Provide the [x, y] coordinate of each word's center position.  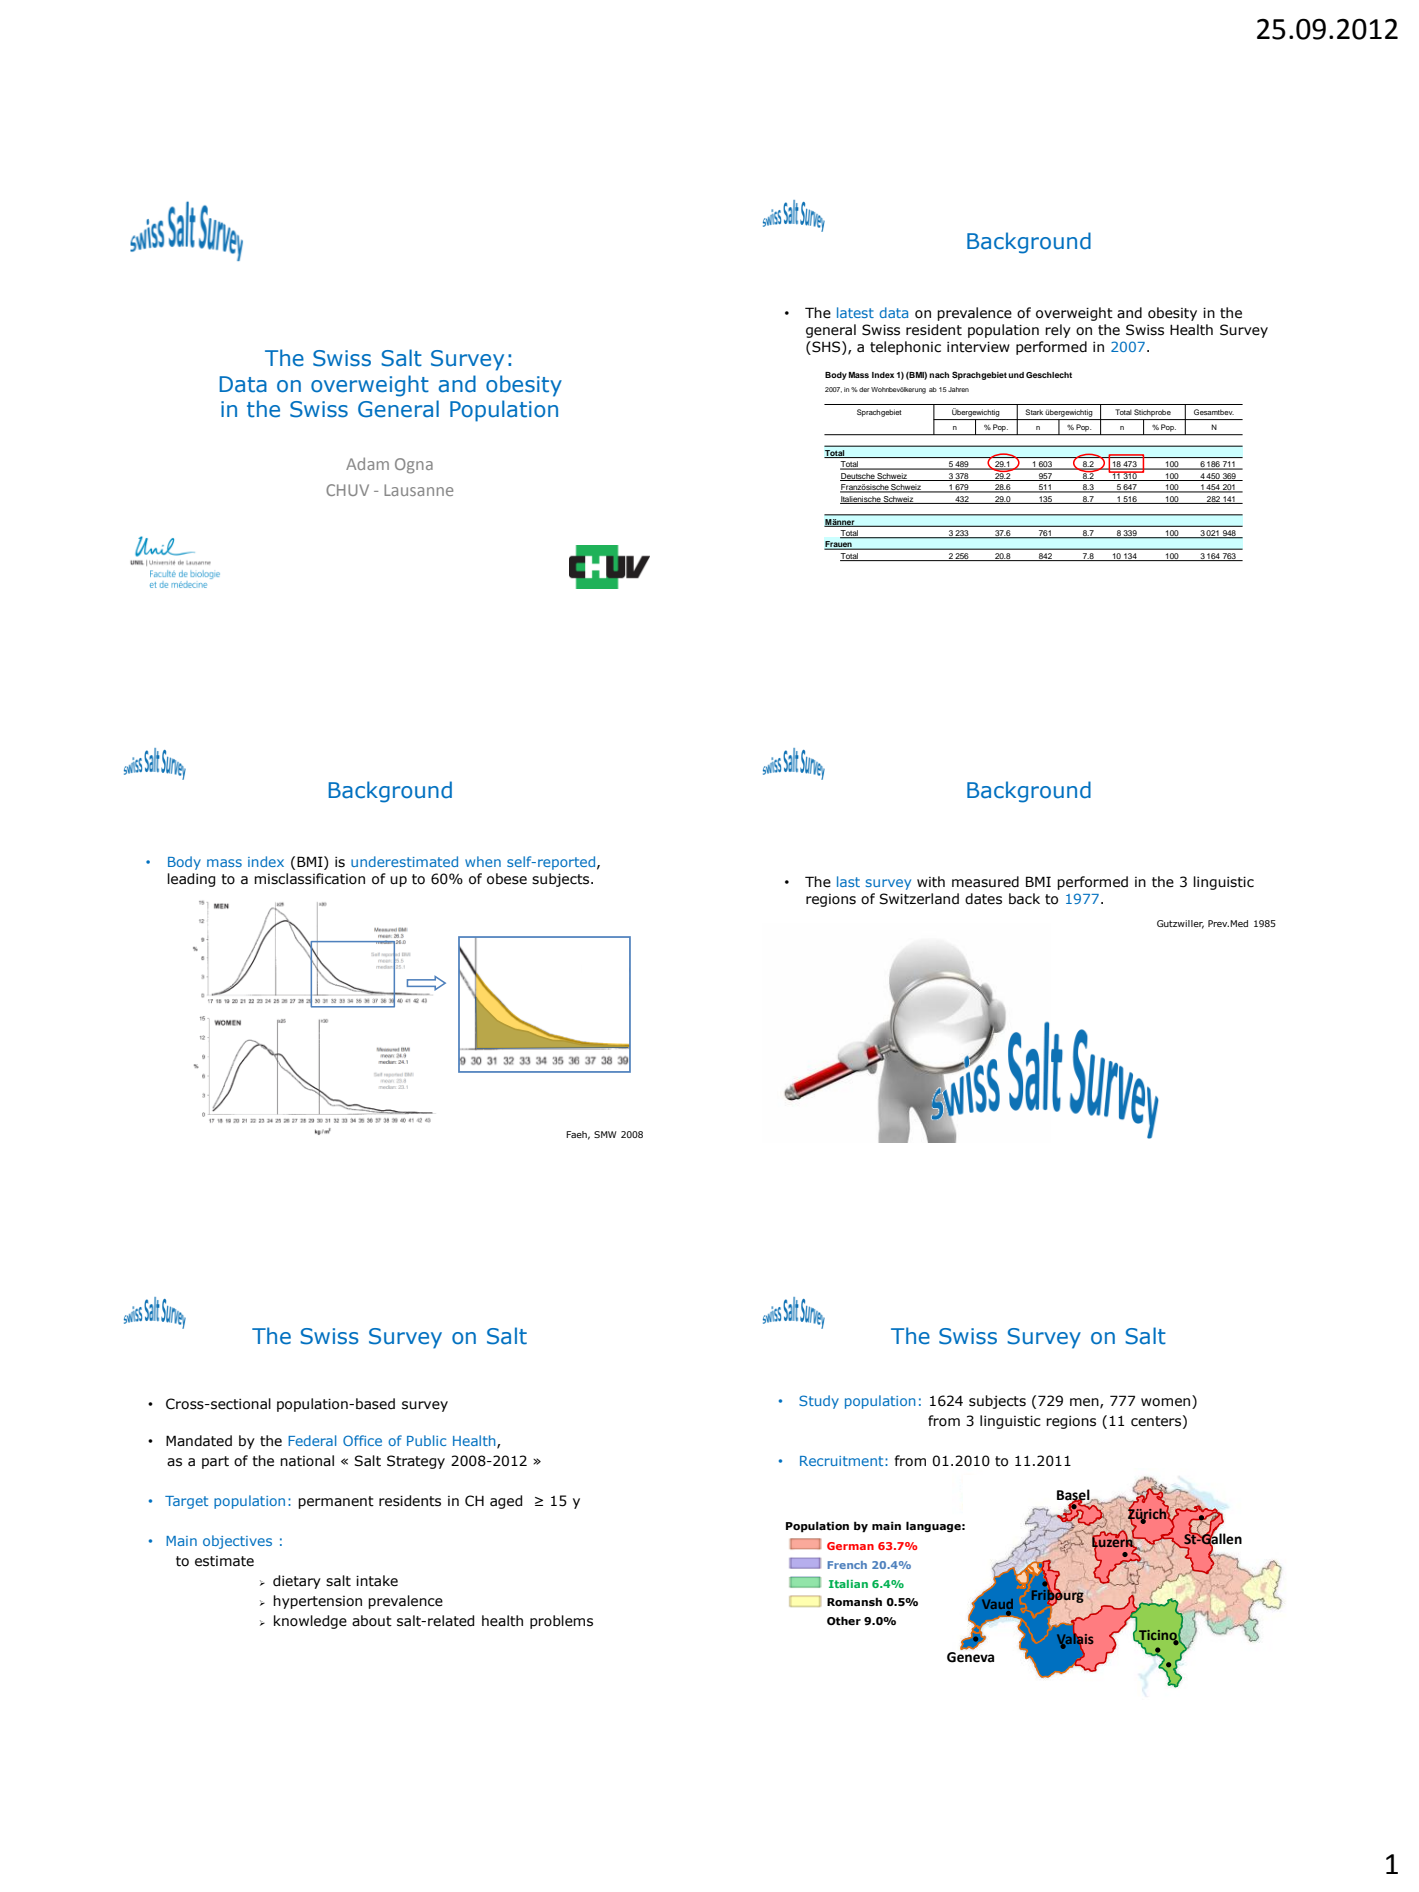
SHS [826, 347]
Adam [367, 463]
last [848, 881]
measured [985, 882]
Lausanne [418, 490]
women [1167, 1401]
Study [819, 1402]
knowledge [310, 1622]
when [483, 861]
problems [561, 1622]
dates [983, 899]
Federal [312, 1440]
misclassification [309, 879]
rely [1058, 331]
